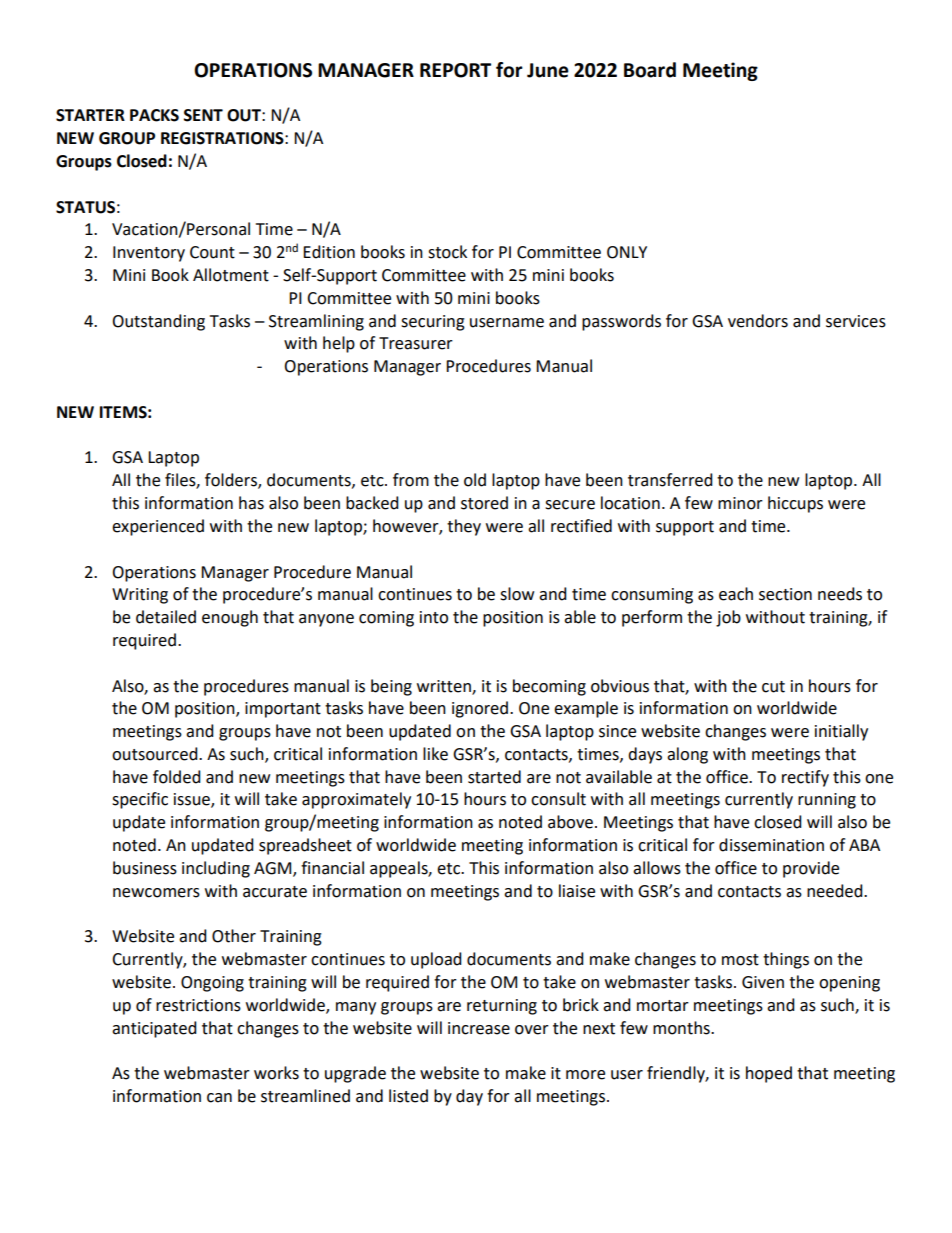 This screenshot has height=1233, width=952. I want to click on Writing, so click(140, 596).
